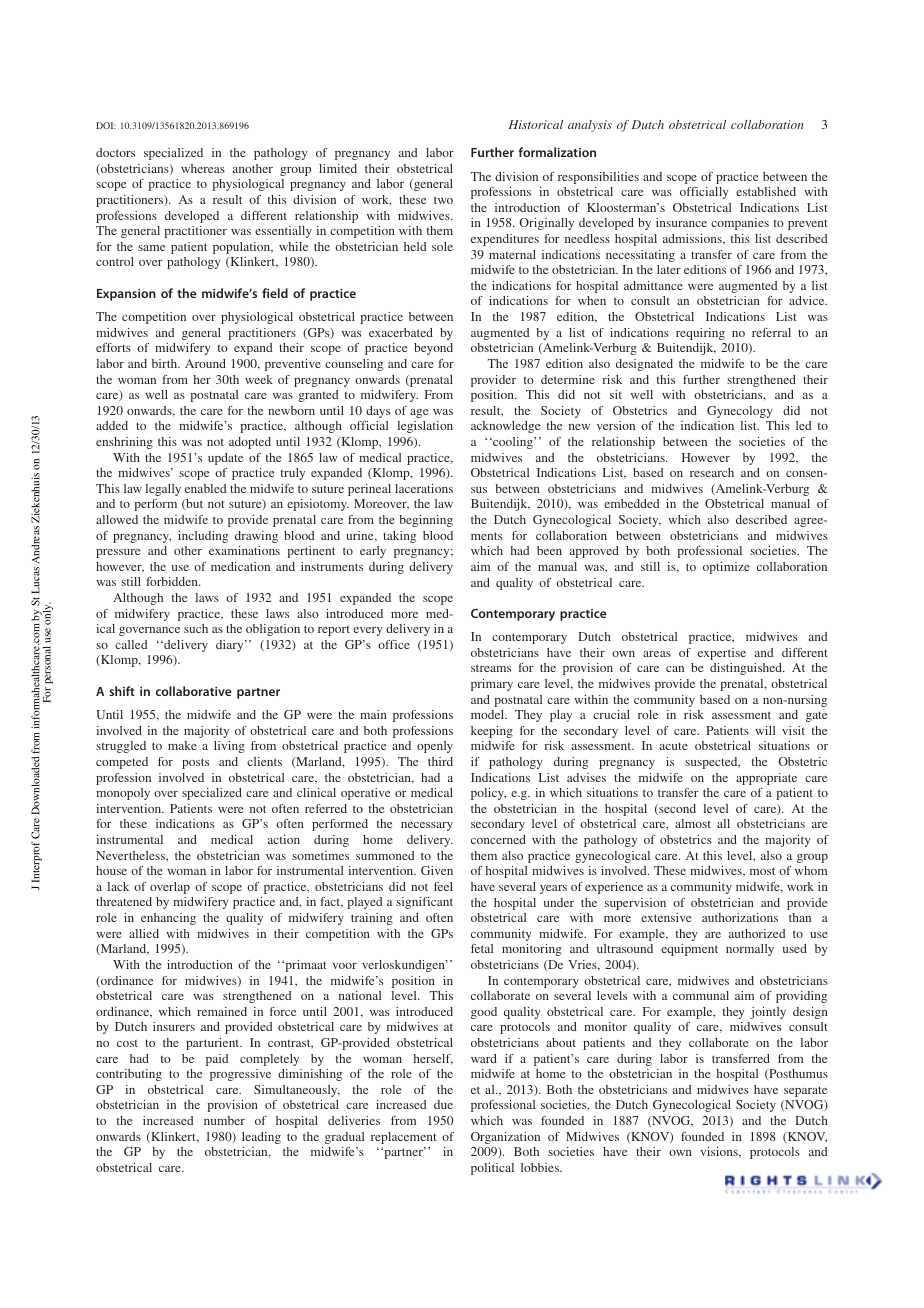 The height and width of the document is (1308, 924). What do you see at coordinates (435, 747) in the document?
I see `openly` at bounding box center [435, 747].
